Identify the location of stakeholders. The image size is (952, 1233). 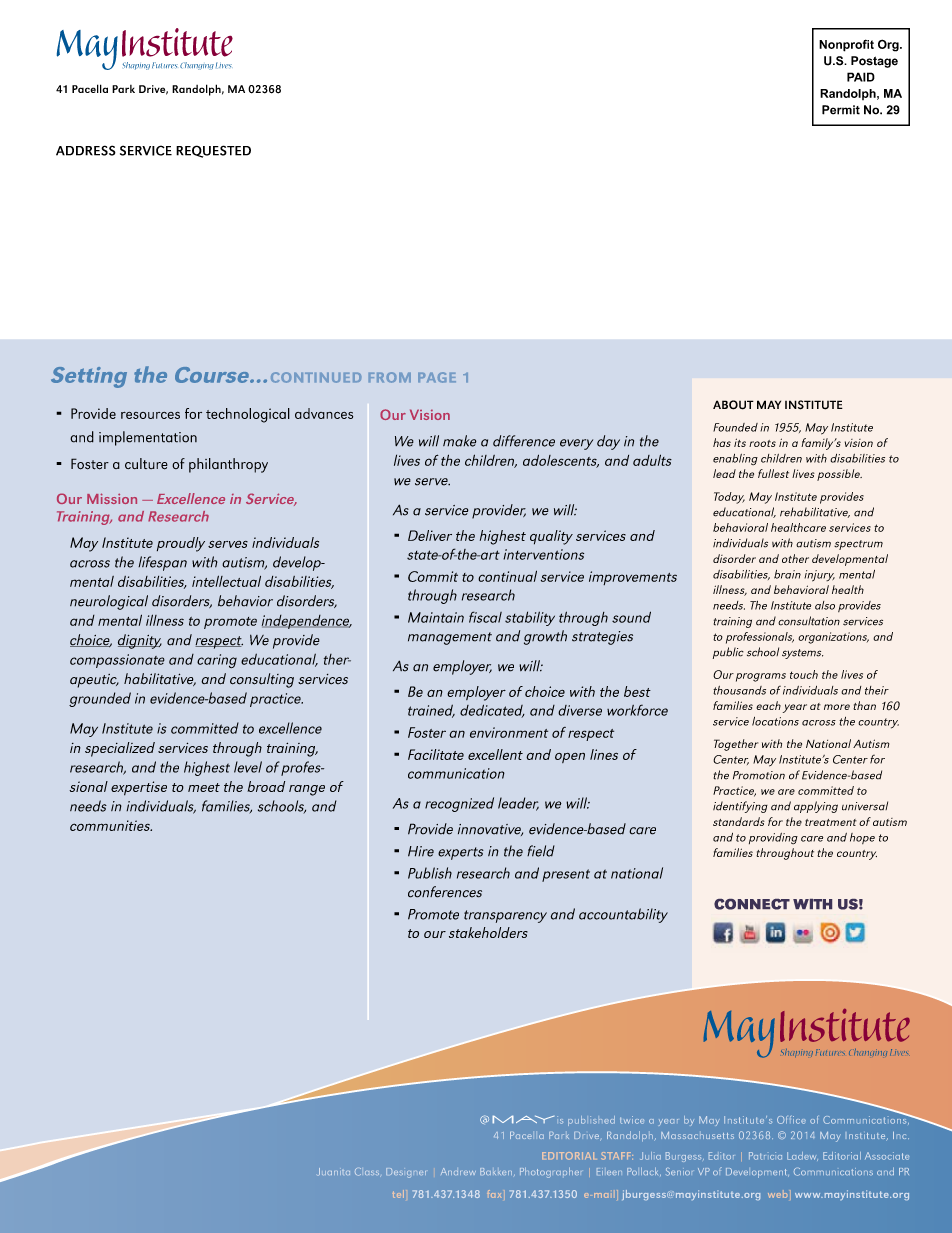
(488, 932).
